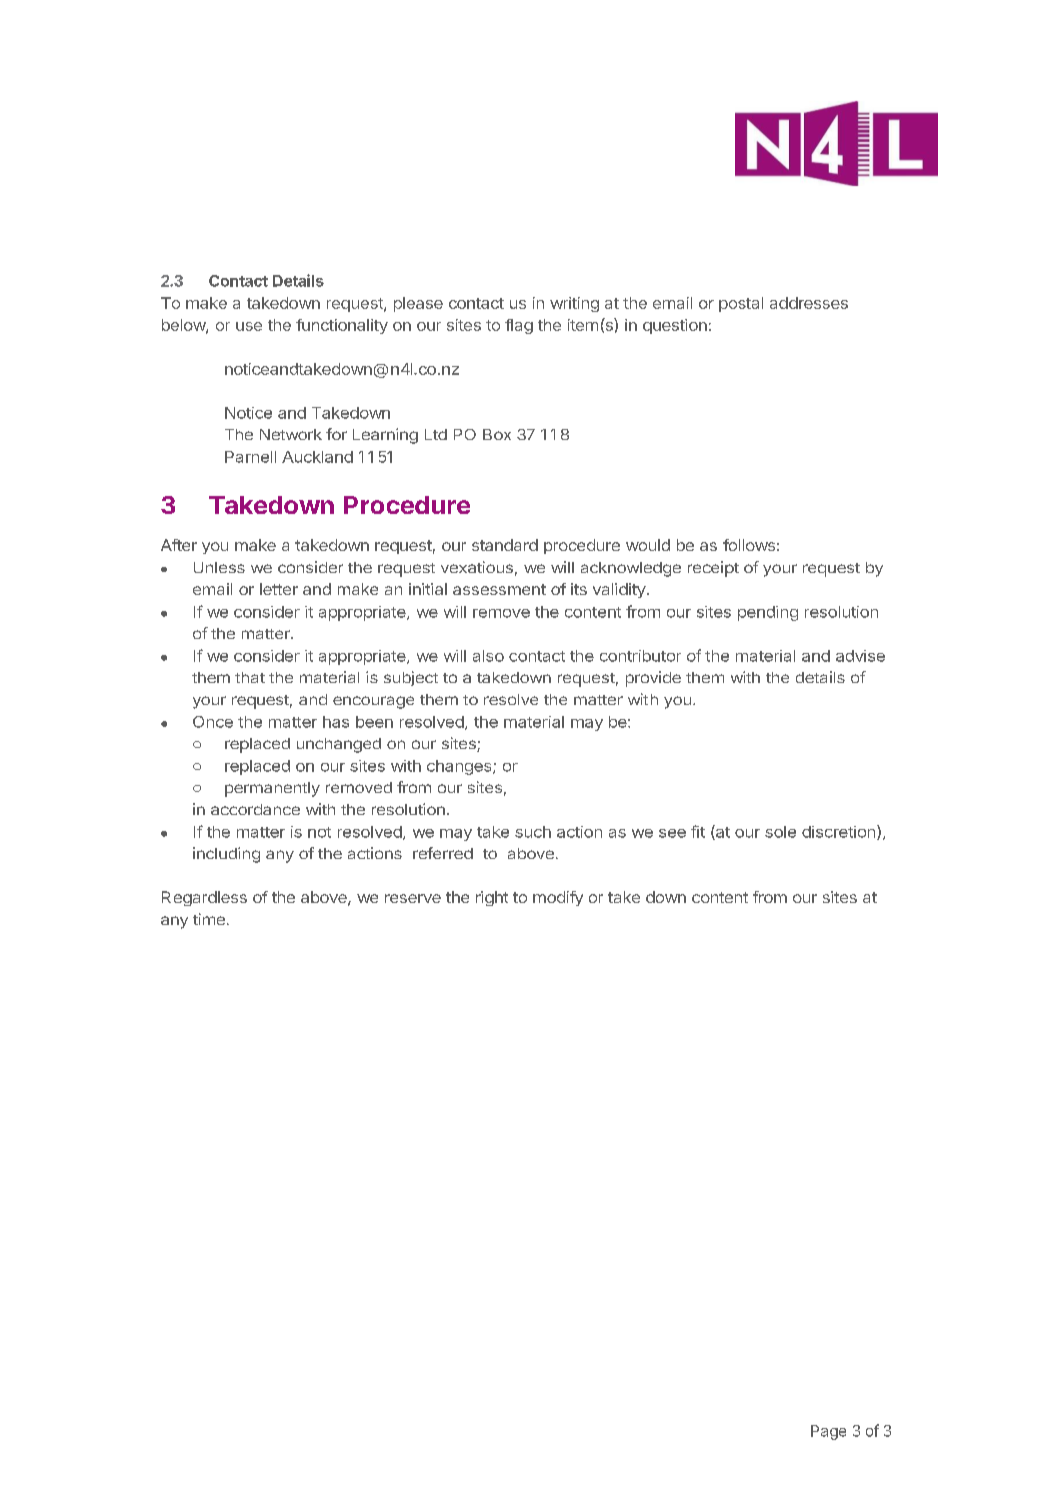  I want to click on including, so click(226, 855).
